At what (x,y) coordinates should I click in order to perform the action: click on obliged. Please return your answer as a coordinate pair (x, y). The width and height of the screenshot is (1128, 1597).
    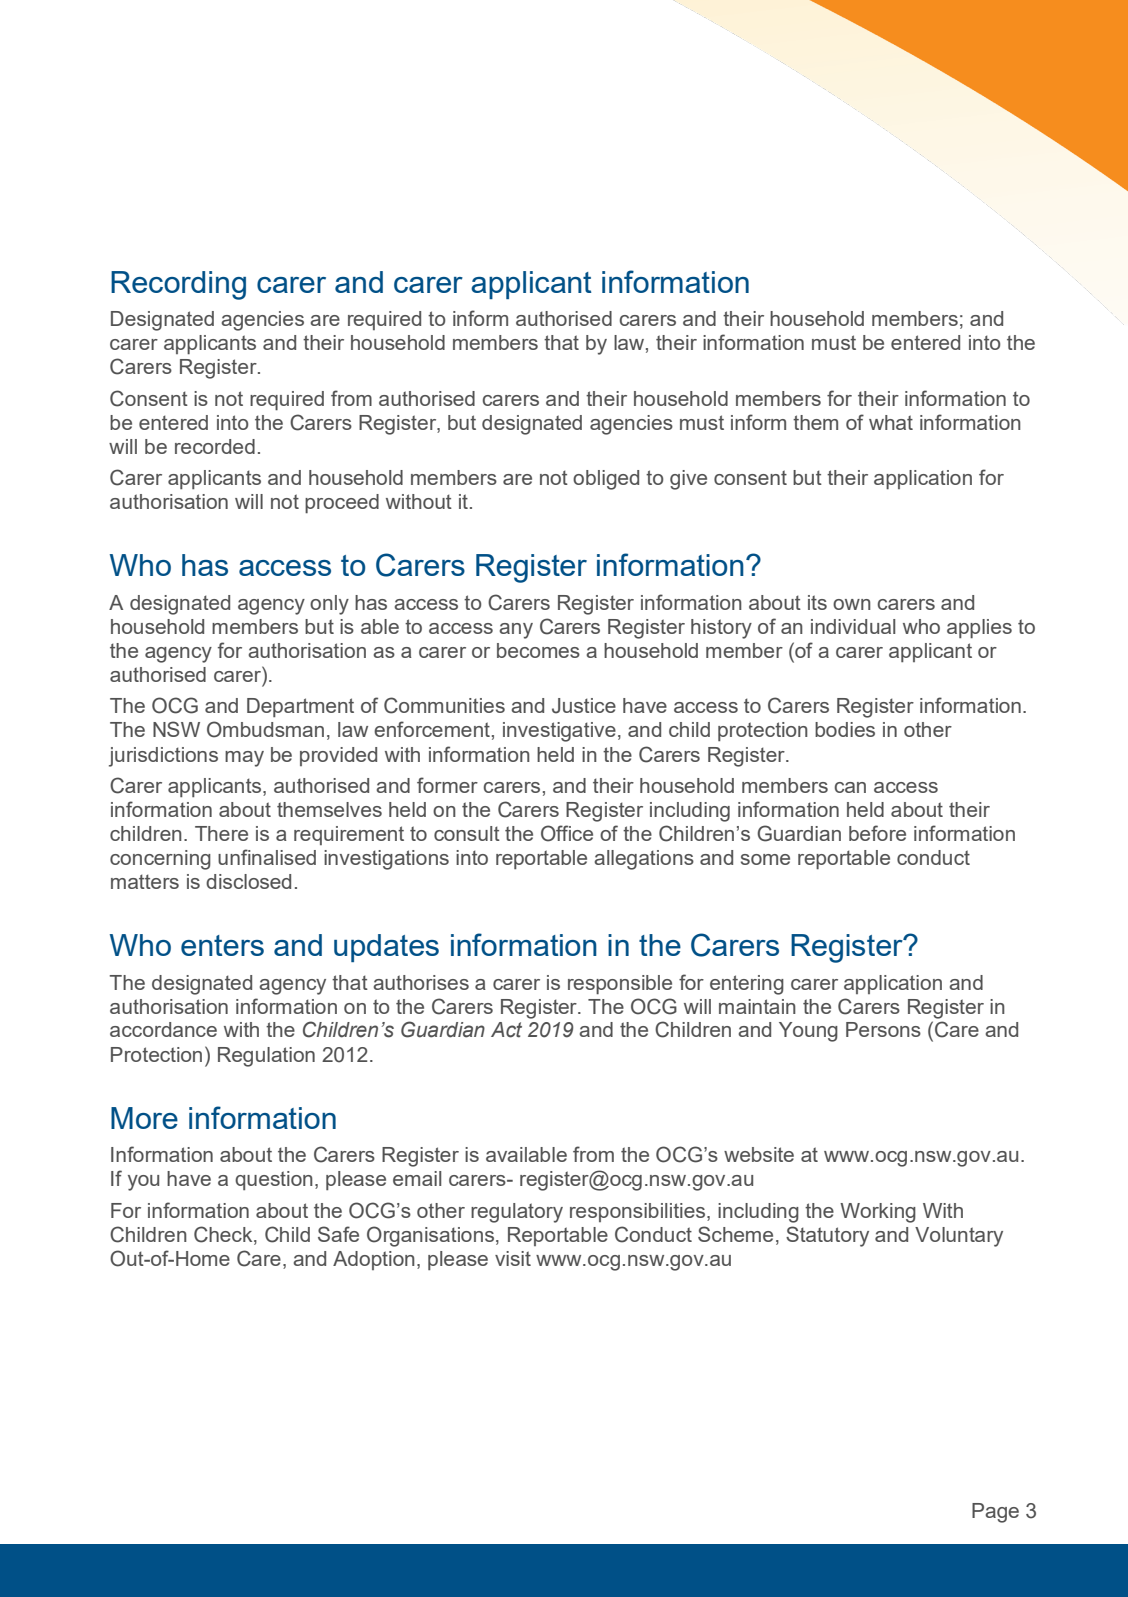
    Looking at the image, I should click on (606, 480).
